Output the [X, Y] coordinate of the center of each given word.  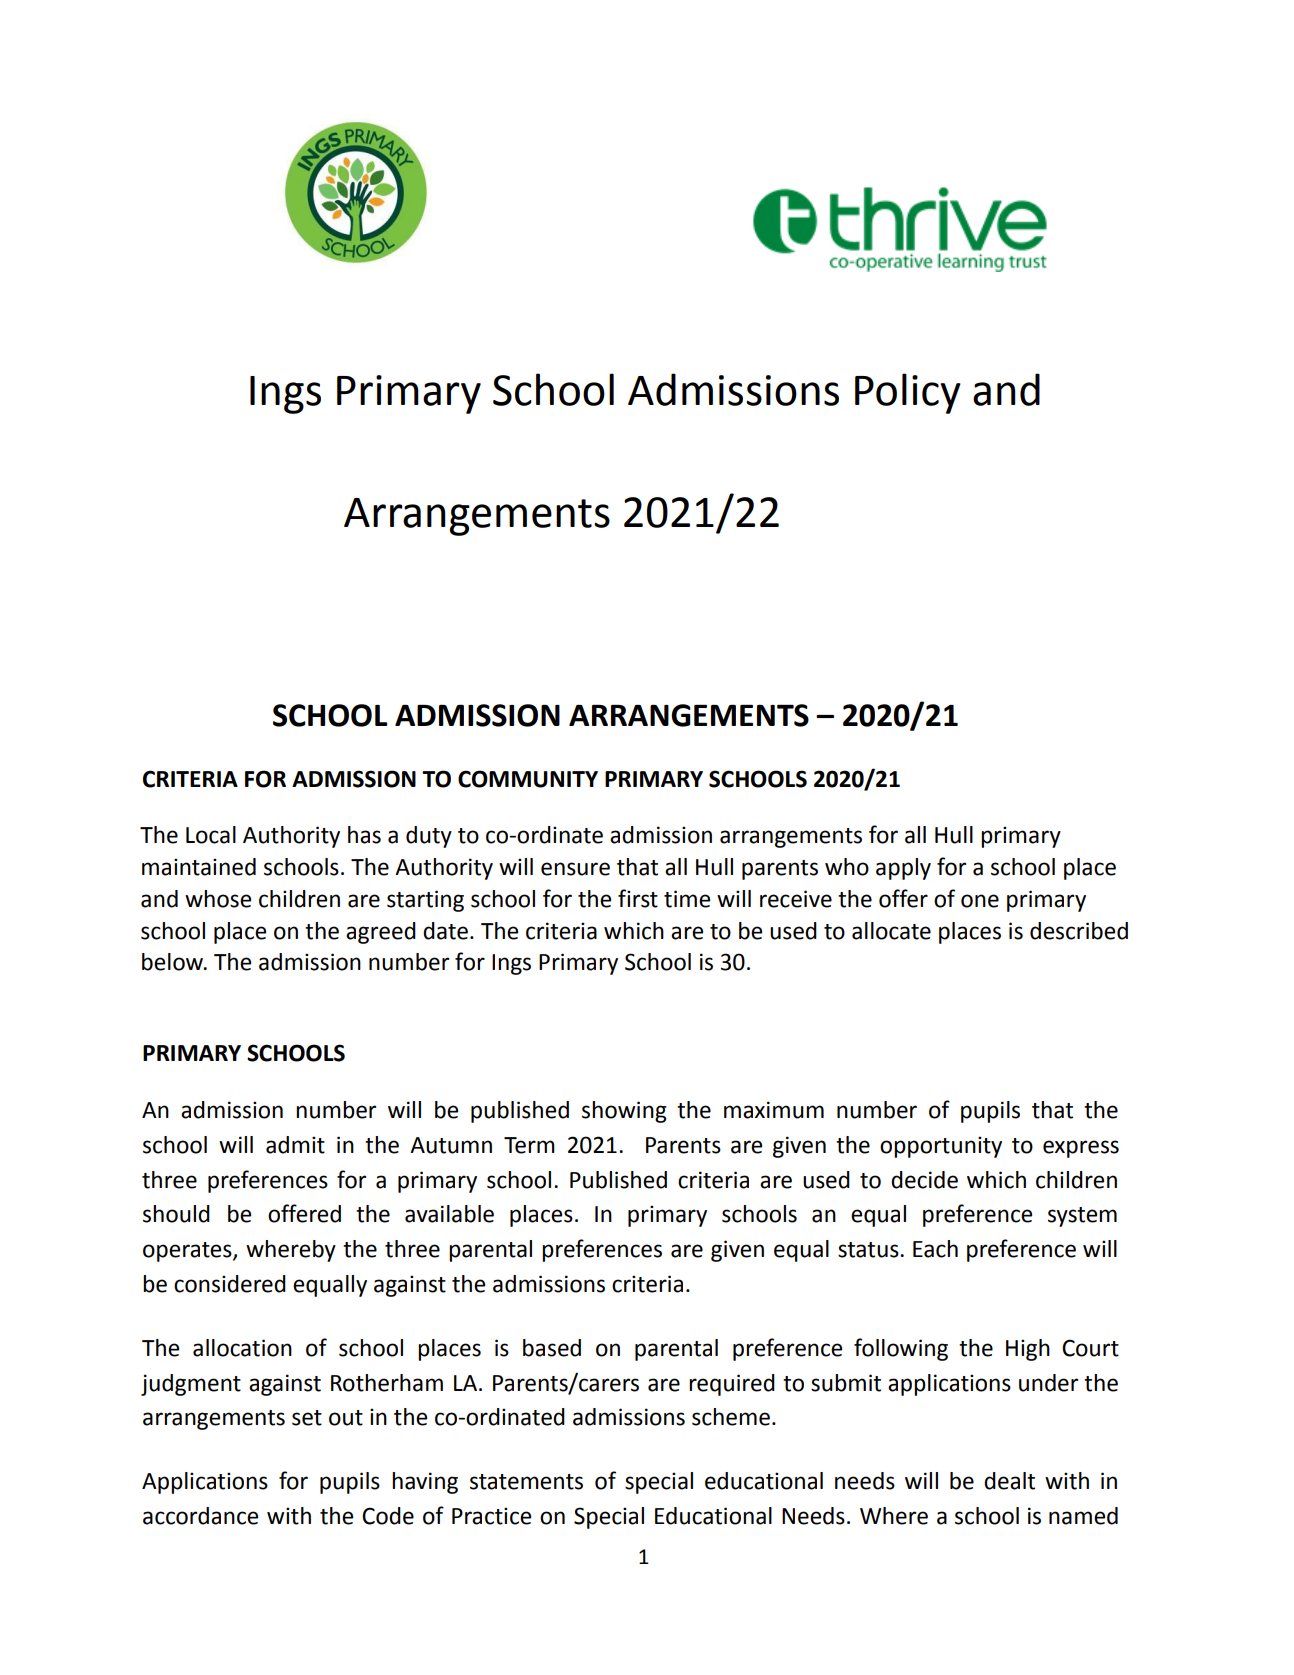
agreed [381, 933]
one [980, 901]
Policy [908, 393]
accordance [200, 1516]
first [638, 898]
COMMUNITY [528, 779]
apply [903, 869]
